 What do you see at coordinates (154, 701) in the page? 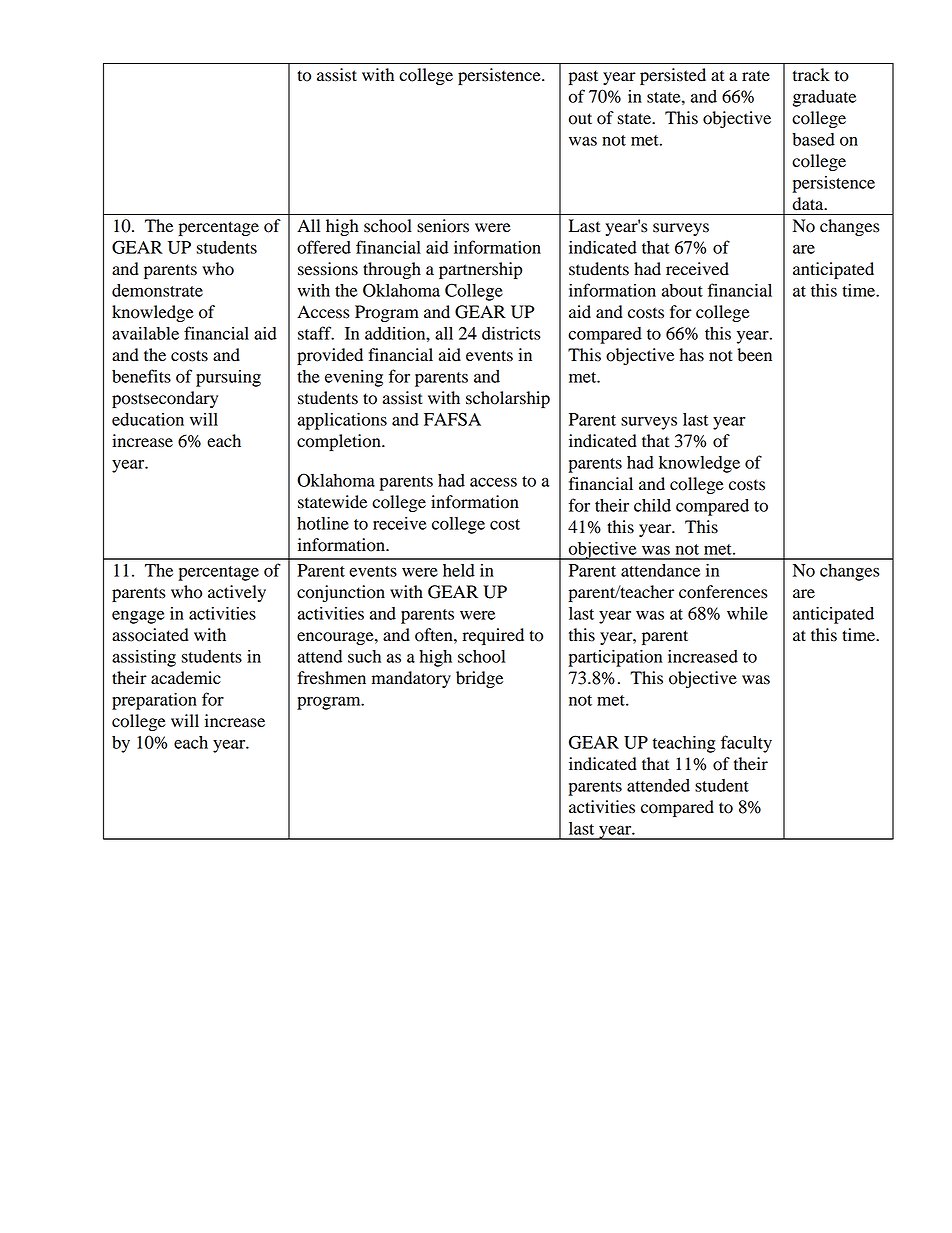
I see `preparation` at bounding box center [154, 701].
